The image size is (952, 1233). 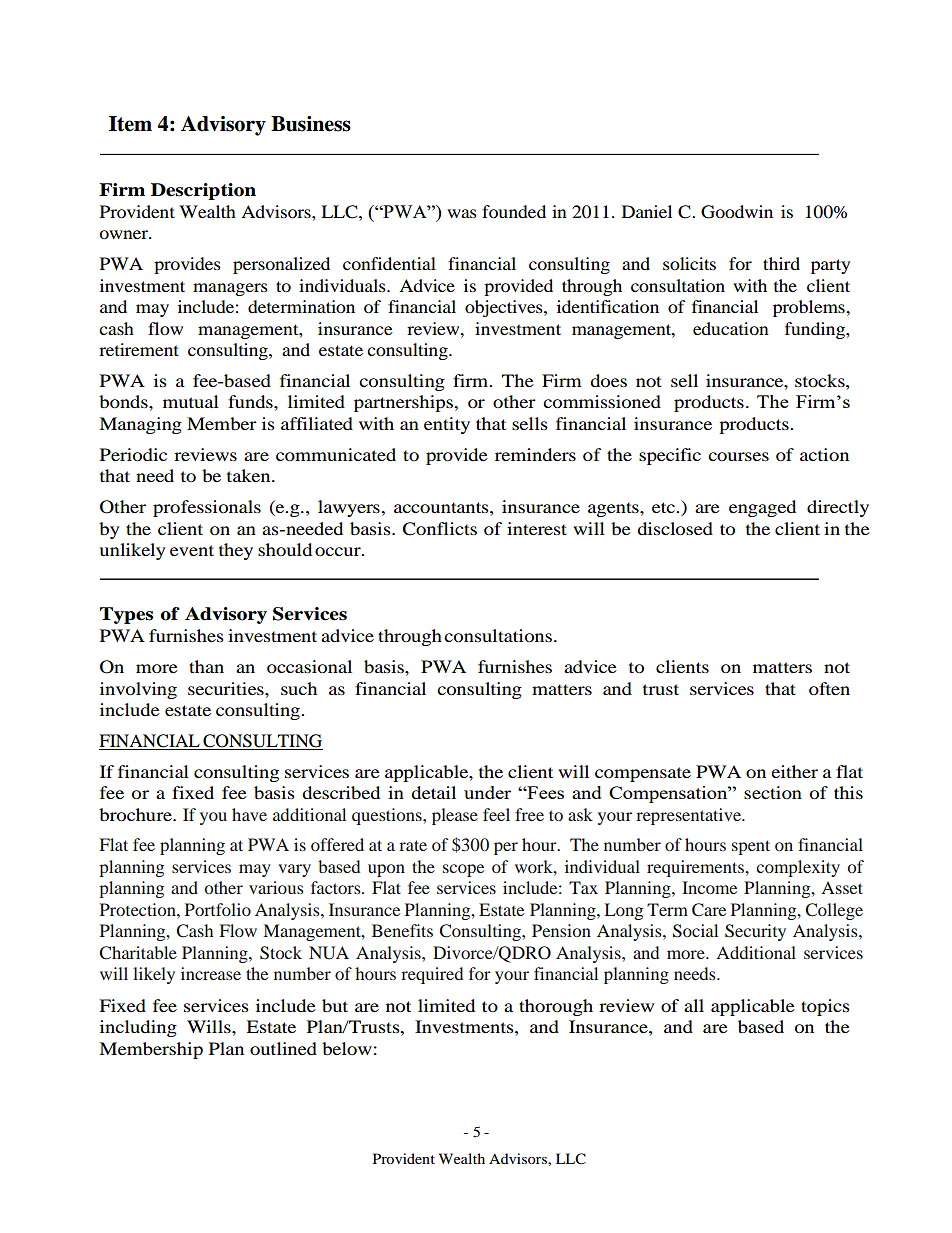 What do you see at coordinates (207, 508) in the screenshot?
I see `professionals` at bounding box center [207, 508].
